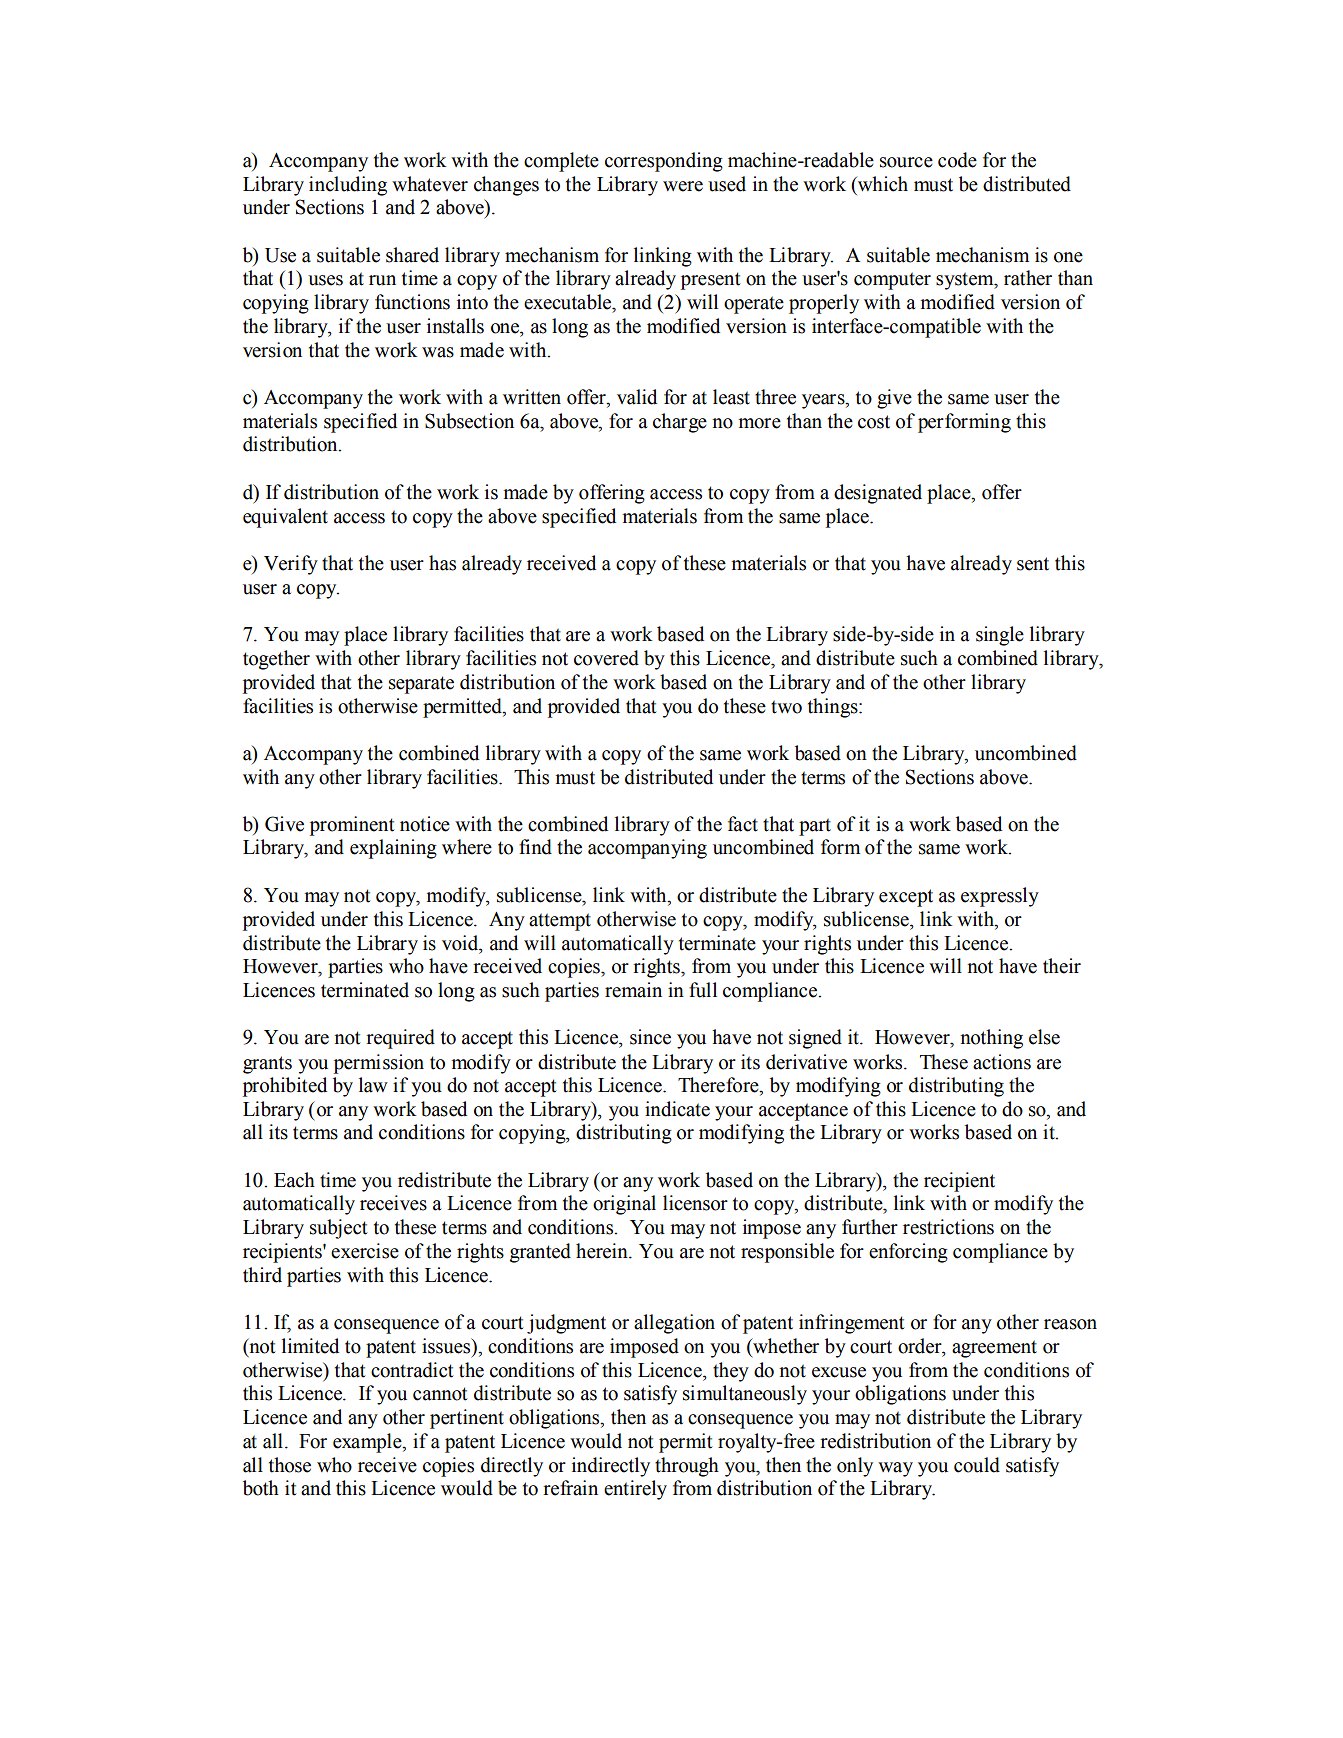  What do you see at coordinates (977, 1465) in the screenshot?
I see `could` at bounding box center [977, 1465].
